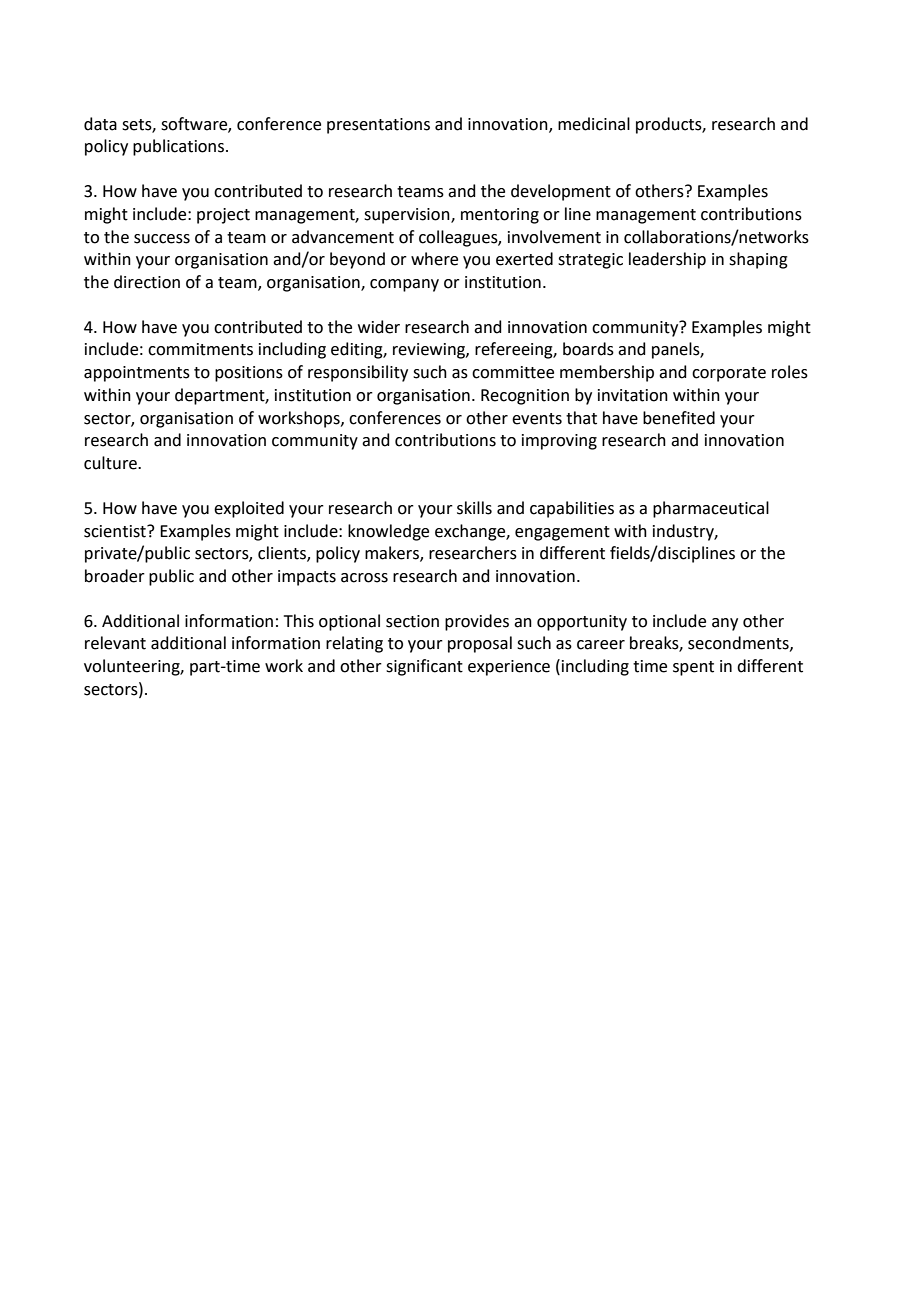 This document has width=924, height=1309. Describe the element at coordinates (378, 126) in the document. I see `presentations` at that location.
